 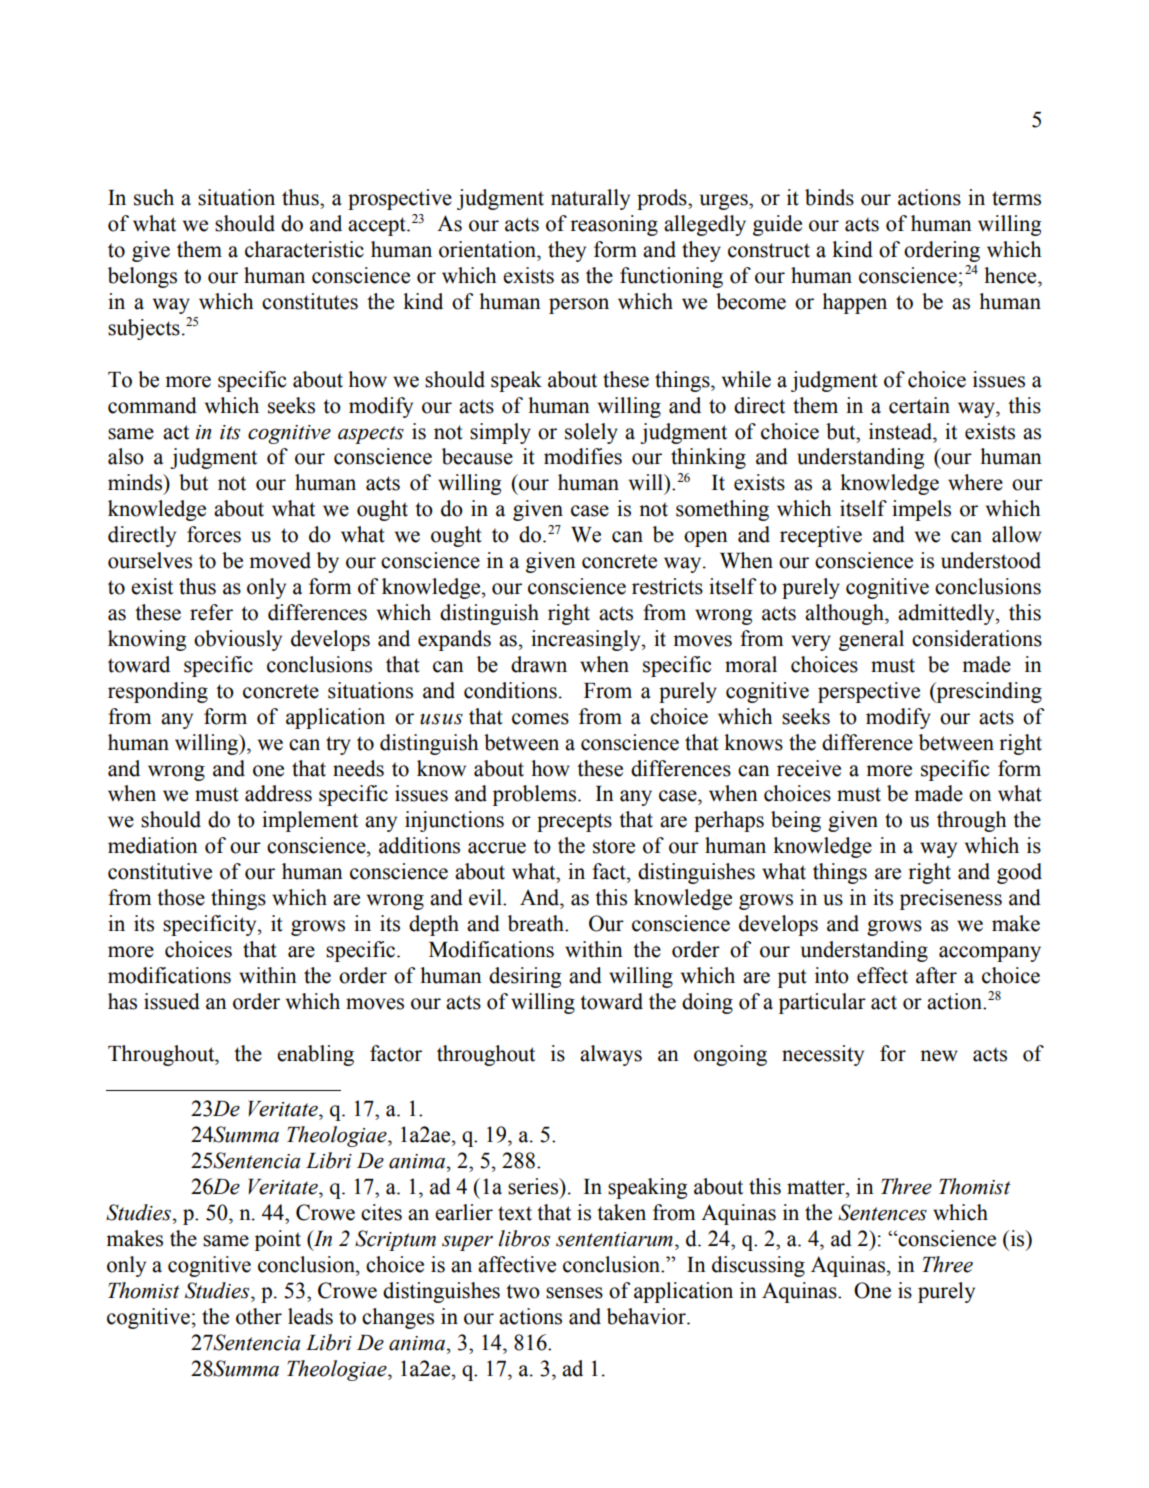 I want to click on those, so click(x=181, y=897).
